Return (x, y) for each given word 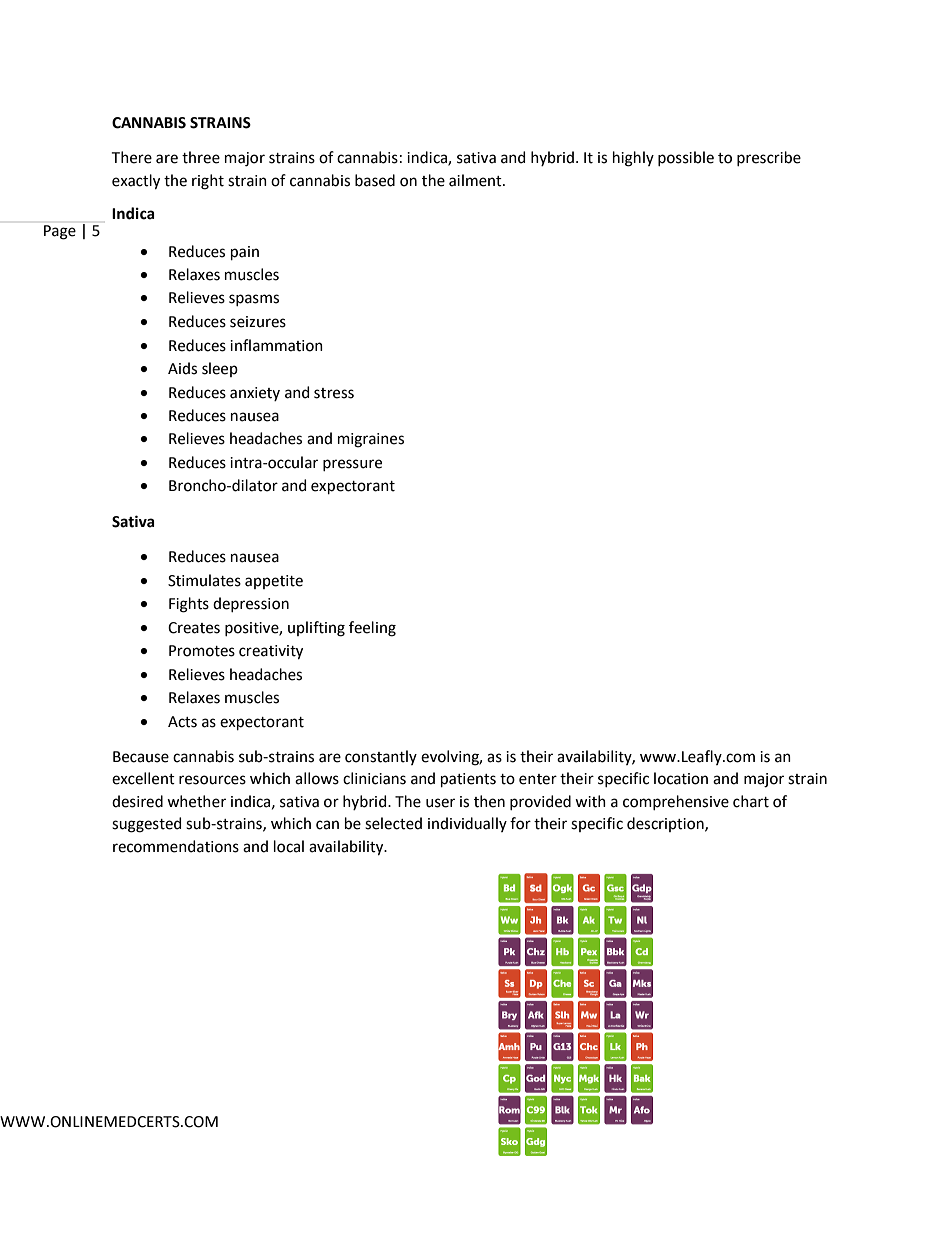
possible (686, 158)
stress (334, 393)
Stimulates (204, 580)
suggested (146, 825)
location (681, 778)
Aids (182, 368)
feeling (372, 629)
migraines (371, 440)
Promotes (202, 651)
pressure (352, 465)
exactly (136, 182)
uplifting (316, 629)
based (375, 180)
